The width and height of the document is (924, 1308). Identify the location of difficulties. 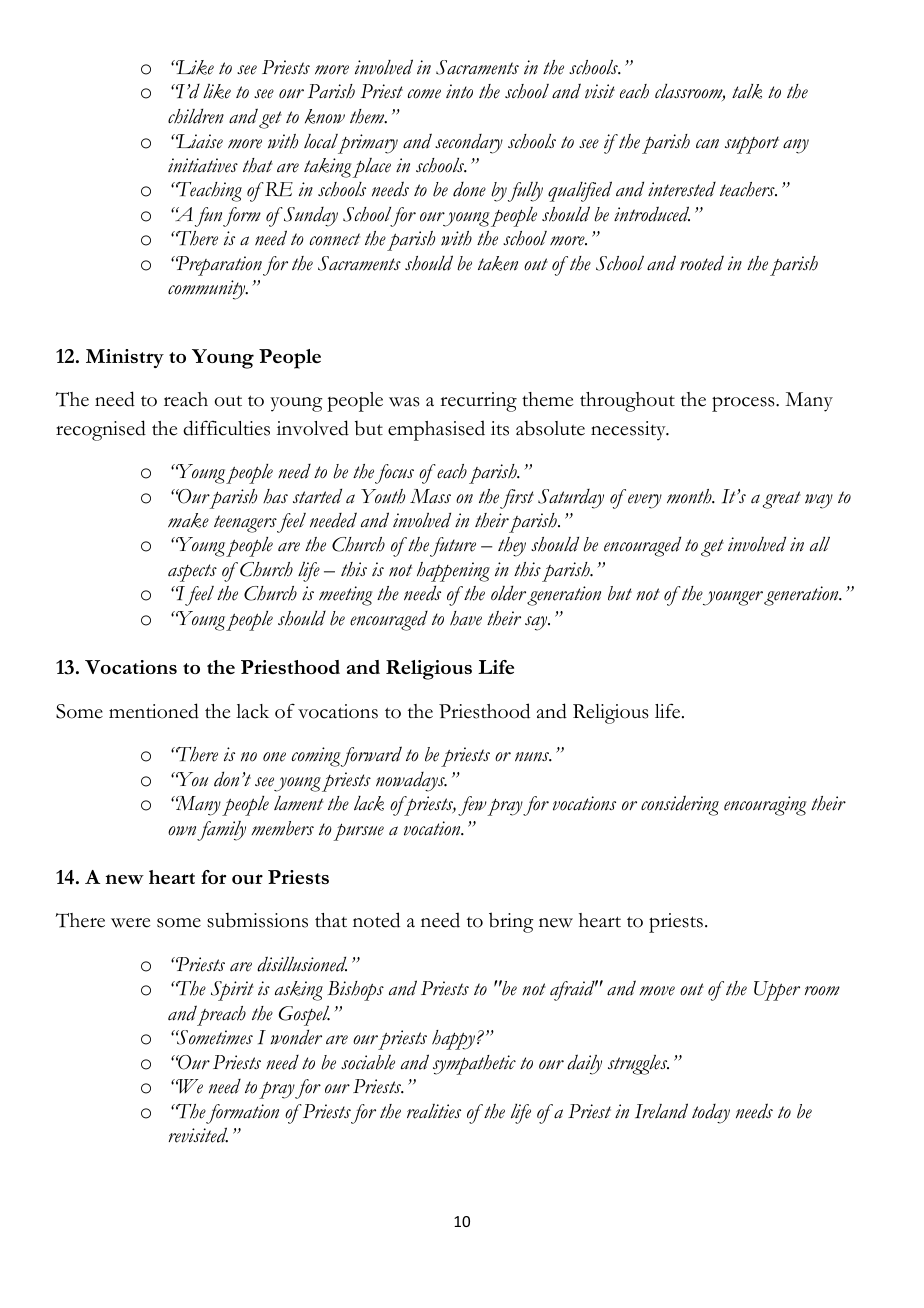
(226, 428).
